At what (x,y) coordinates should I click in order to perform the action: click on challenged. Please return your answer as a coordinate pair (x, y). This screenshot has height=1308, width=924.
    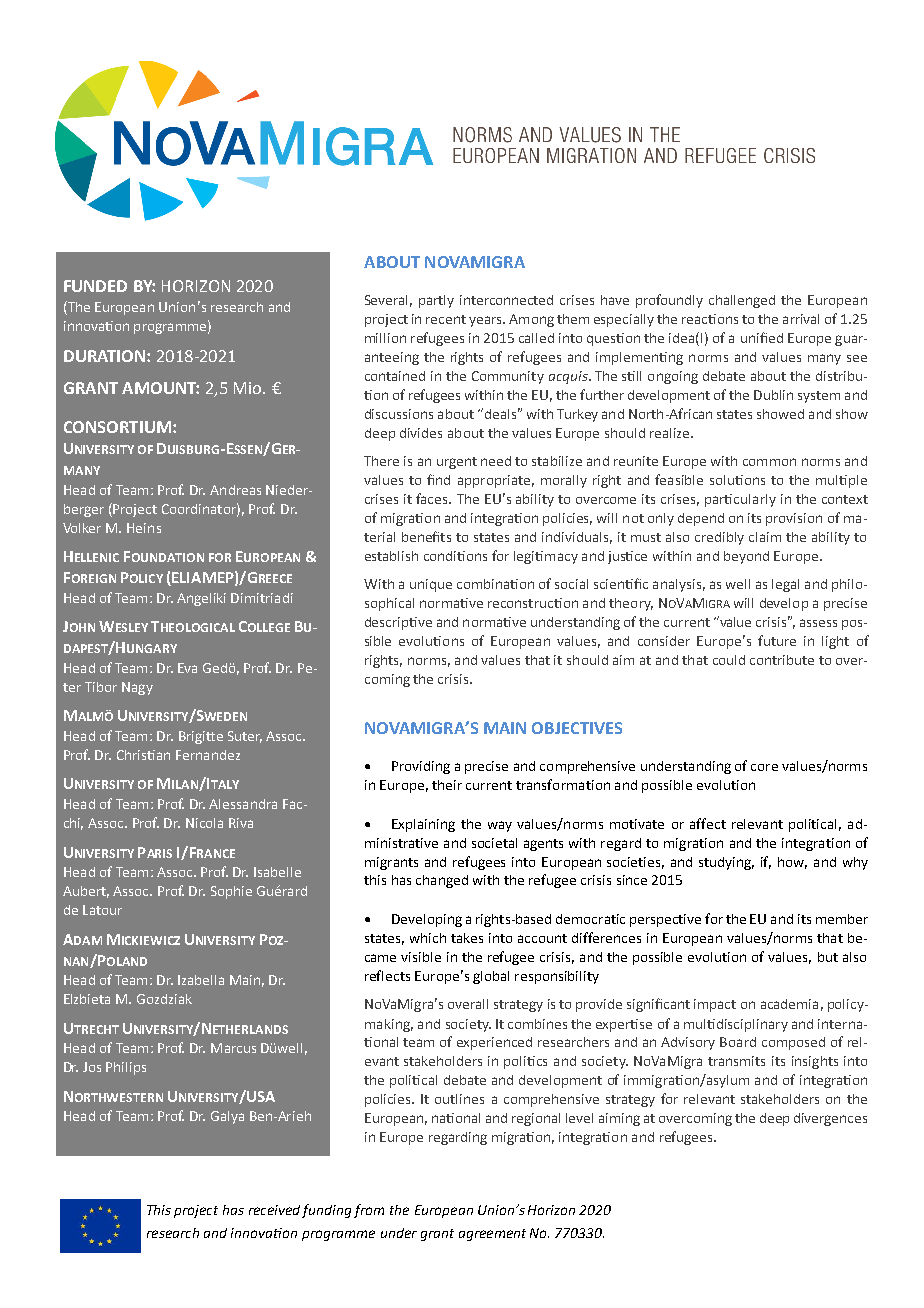
    Looking at the image, I should click on (742, 301).
